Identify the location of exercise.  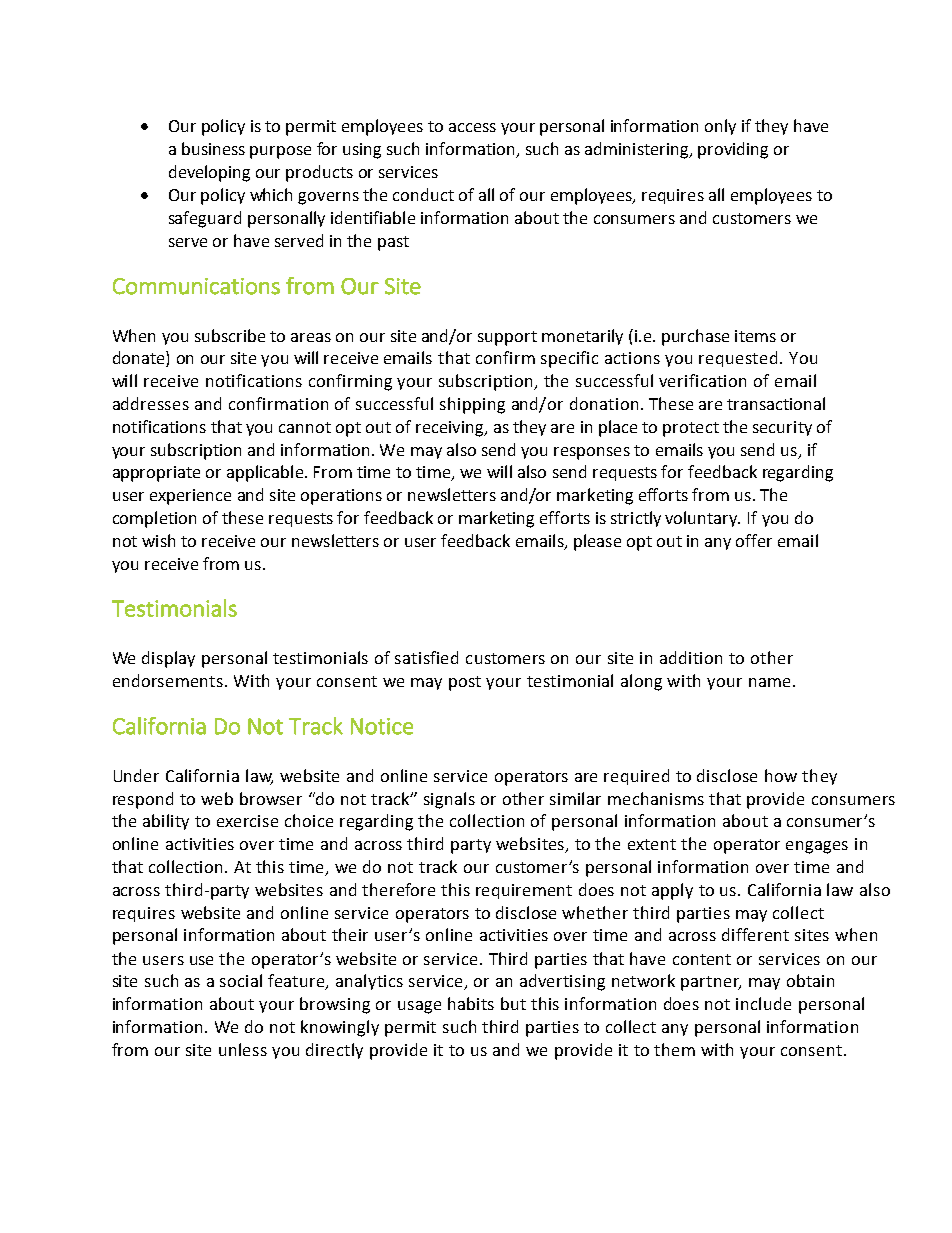
(247, 821).
